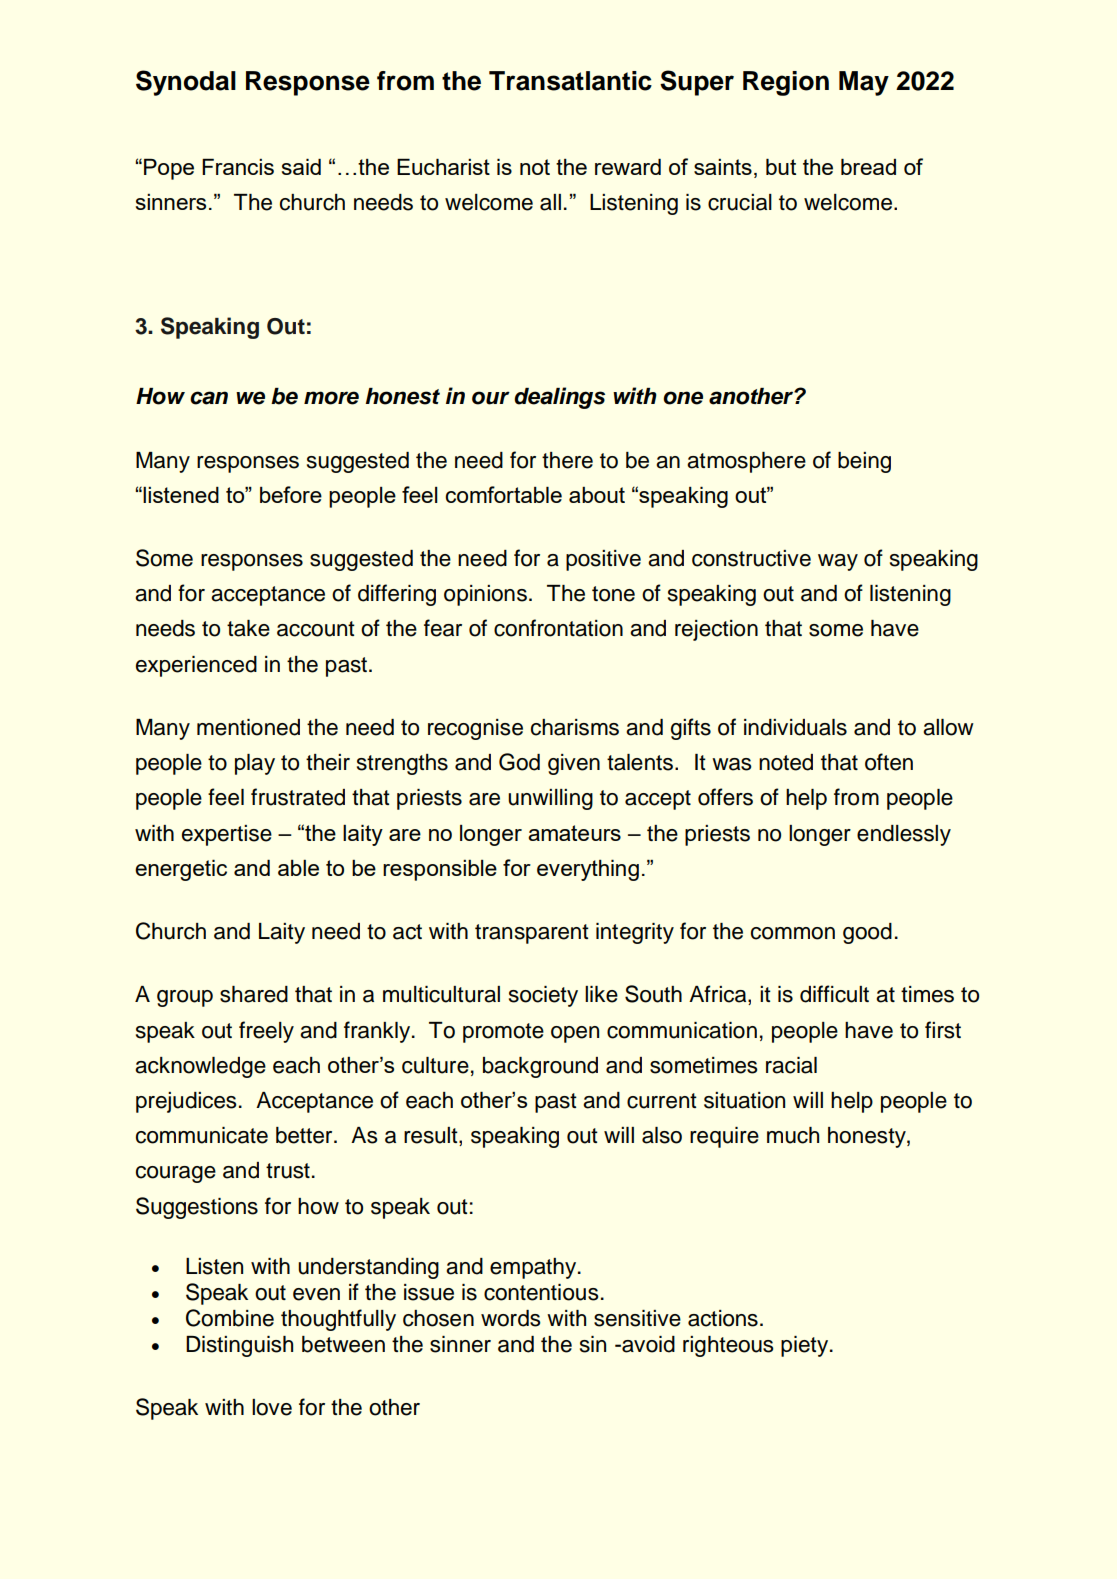  What do you see at coordinates (209, 398) in the screenshot?
I see `can` at bounding box center [209, 398].
